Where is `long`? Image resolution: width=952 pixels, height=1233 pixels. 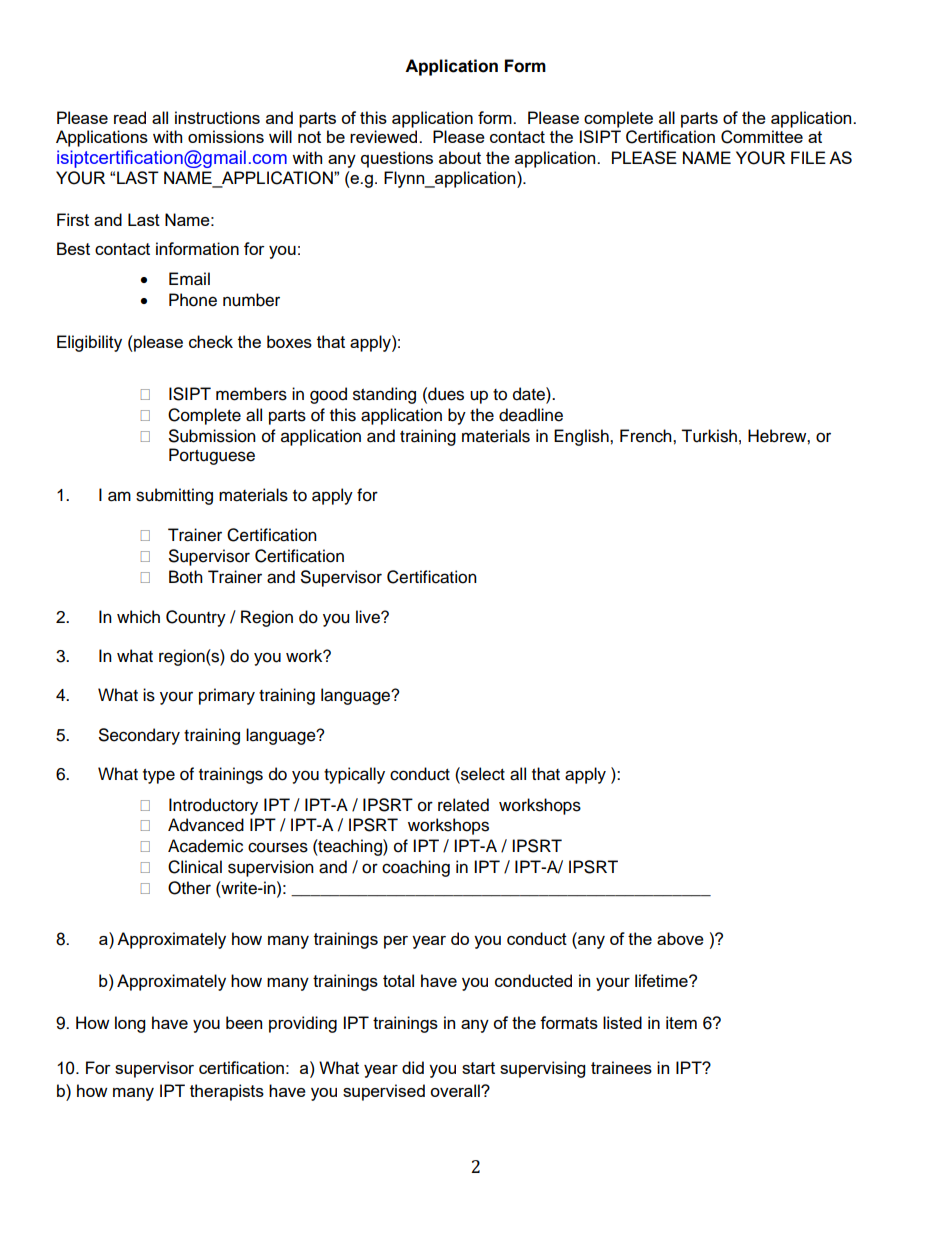 long is located at coordinates (130, 1024).
